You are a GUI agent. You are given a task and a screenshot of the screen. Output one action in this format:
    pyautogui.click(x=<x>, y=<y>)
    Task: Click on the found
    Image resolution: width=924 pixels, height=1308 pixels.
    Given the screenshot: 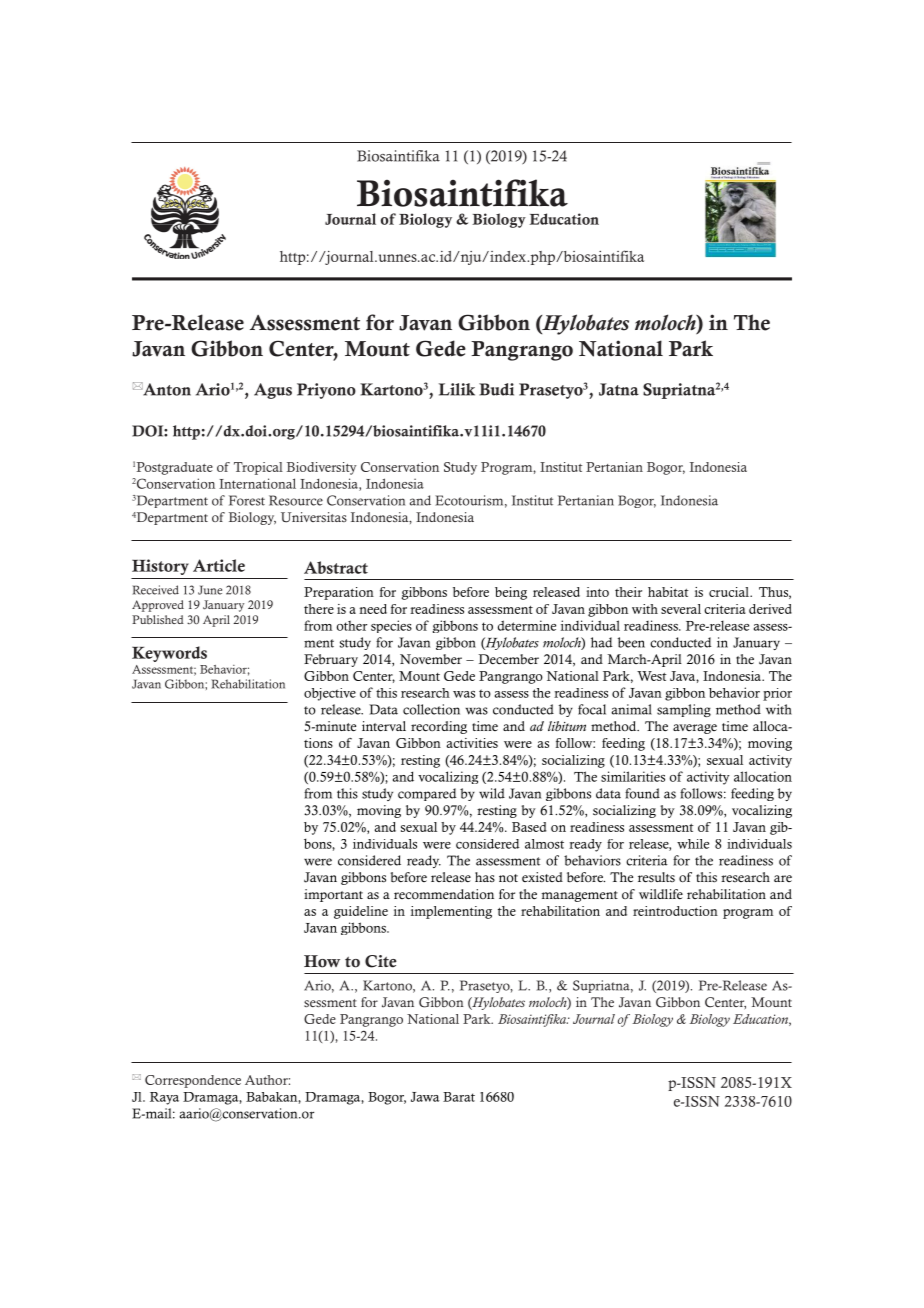 What is the action you would take?
    pyautogui.click(x=642, y=793)
